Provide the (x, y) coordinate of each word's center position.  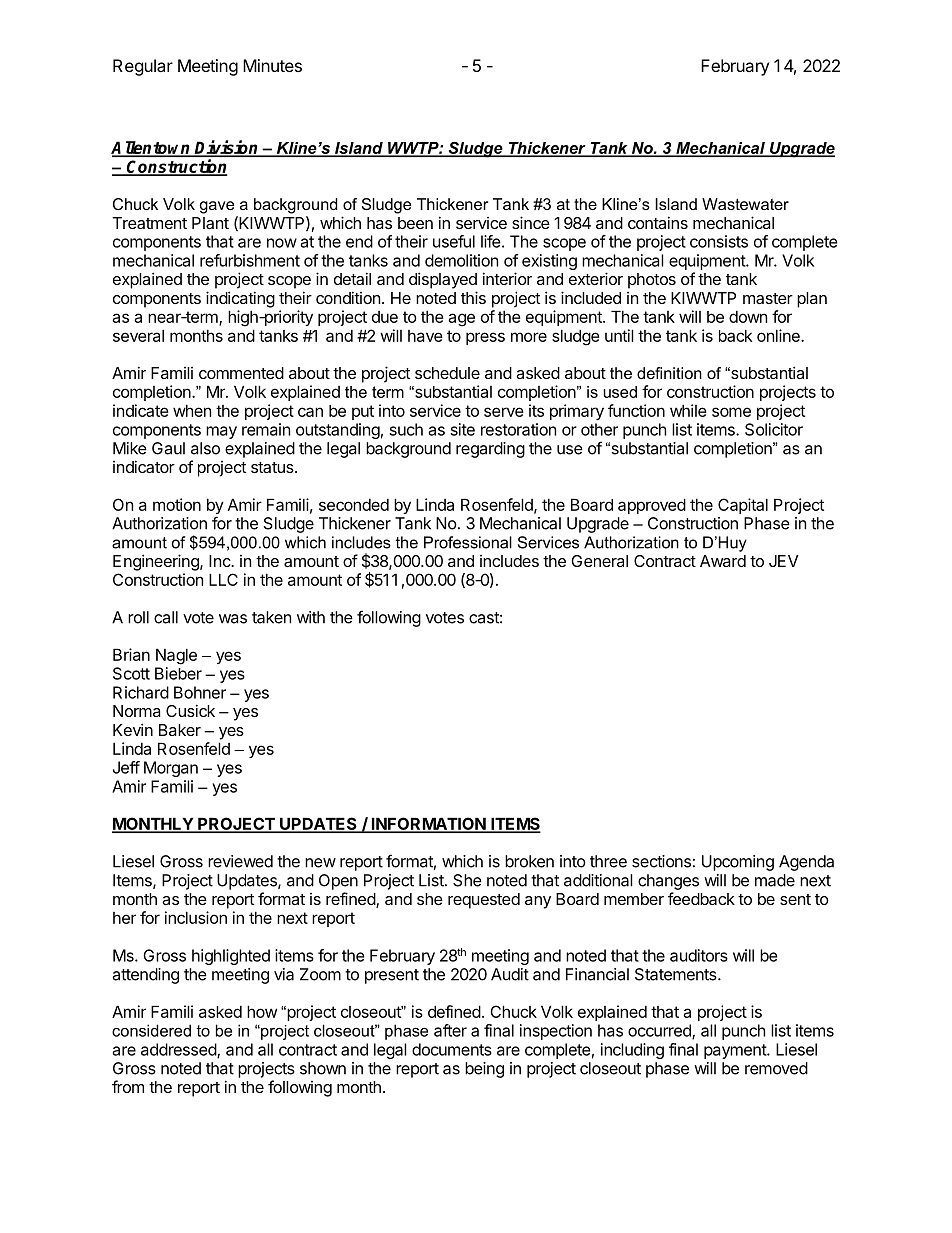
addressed (179, 1050)
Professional (468, 542)
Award (723, 561)
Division (227, 148)
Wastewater (745, 204)
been (415, 223)
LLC (223, 579)
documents (452, 1049)
